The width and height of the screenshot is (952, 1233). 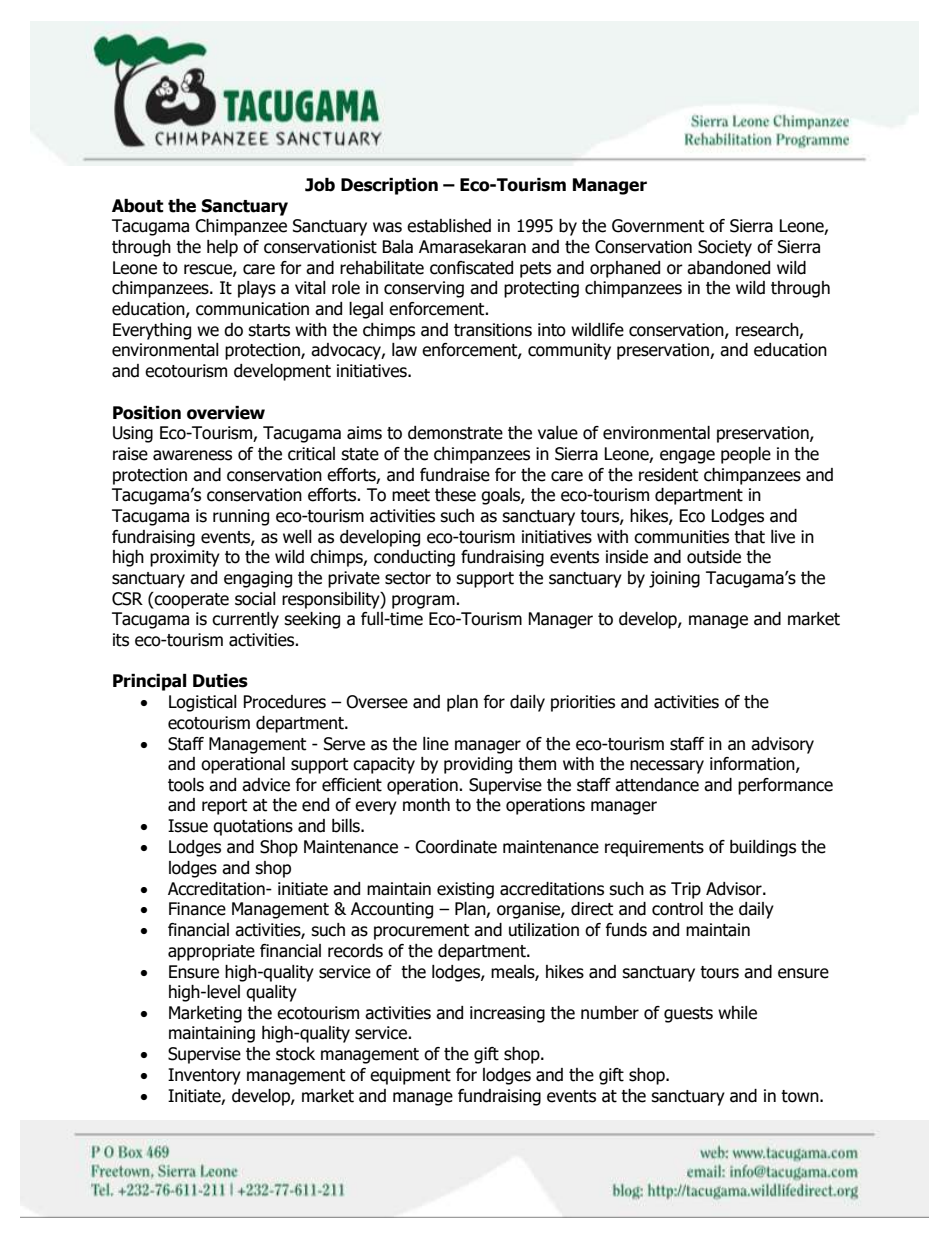 What do you see at coordinates (658, 226) in the screenshot?
I see `Government` at bounding box center [658, 226].
